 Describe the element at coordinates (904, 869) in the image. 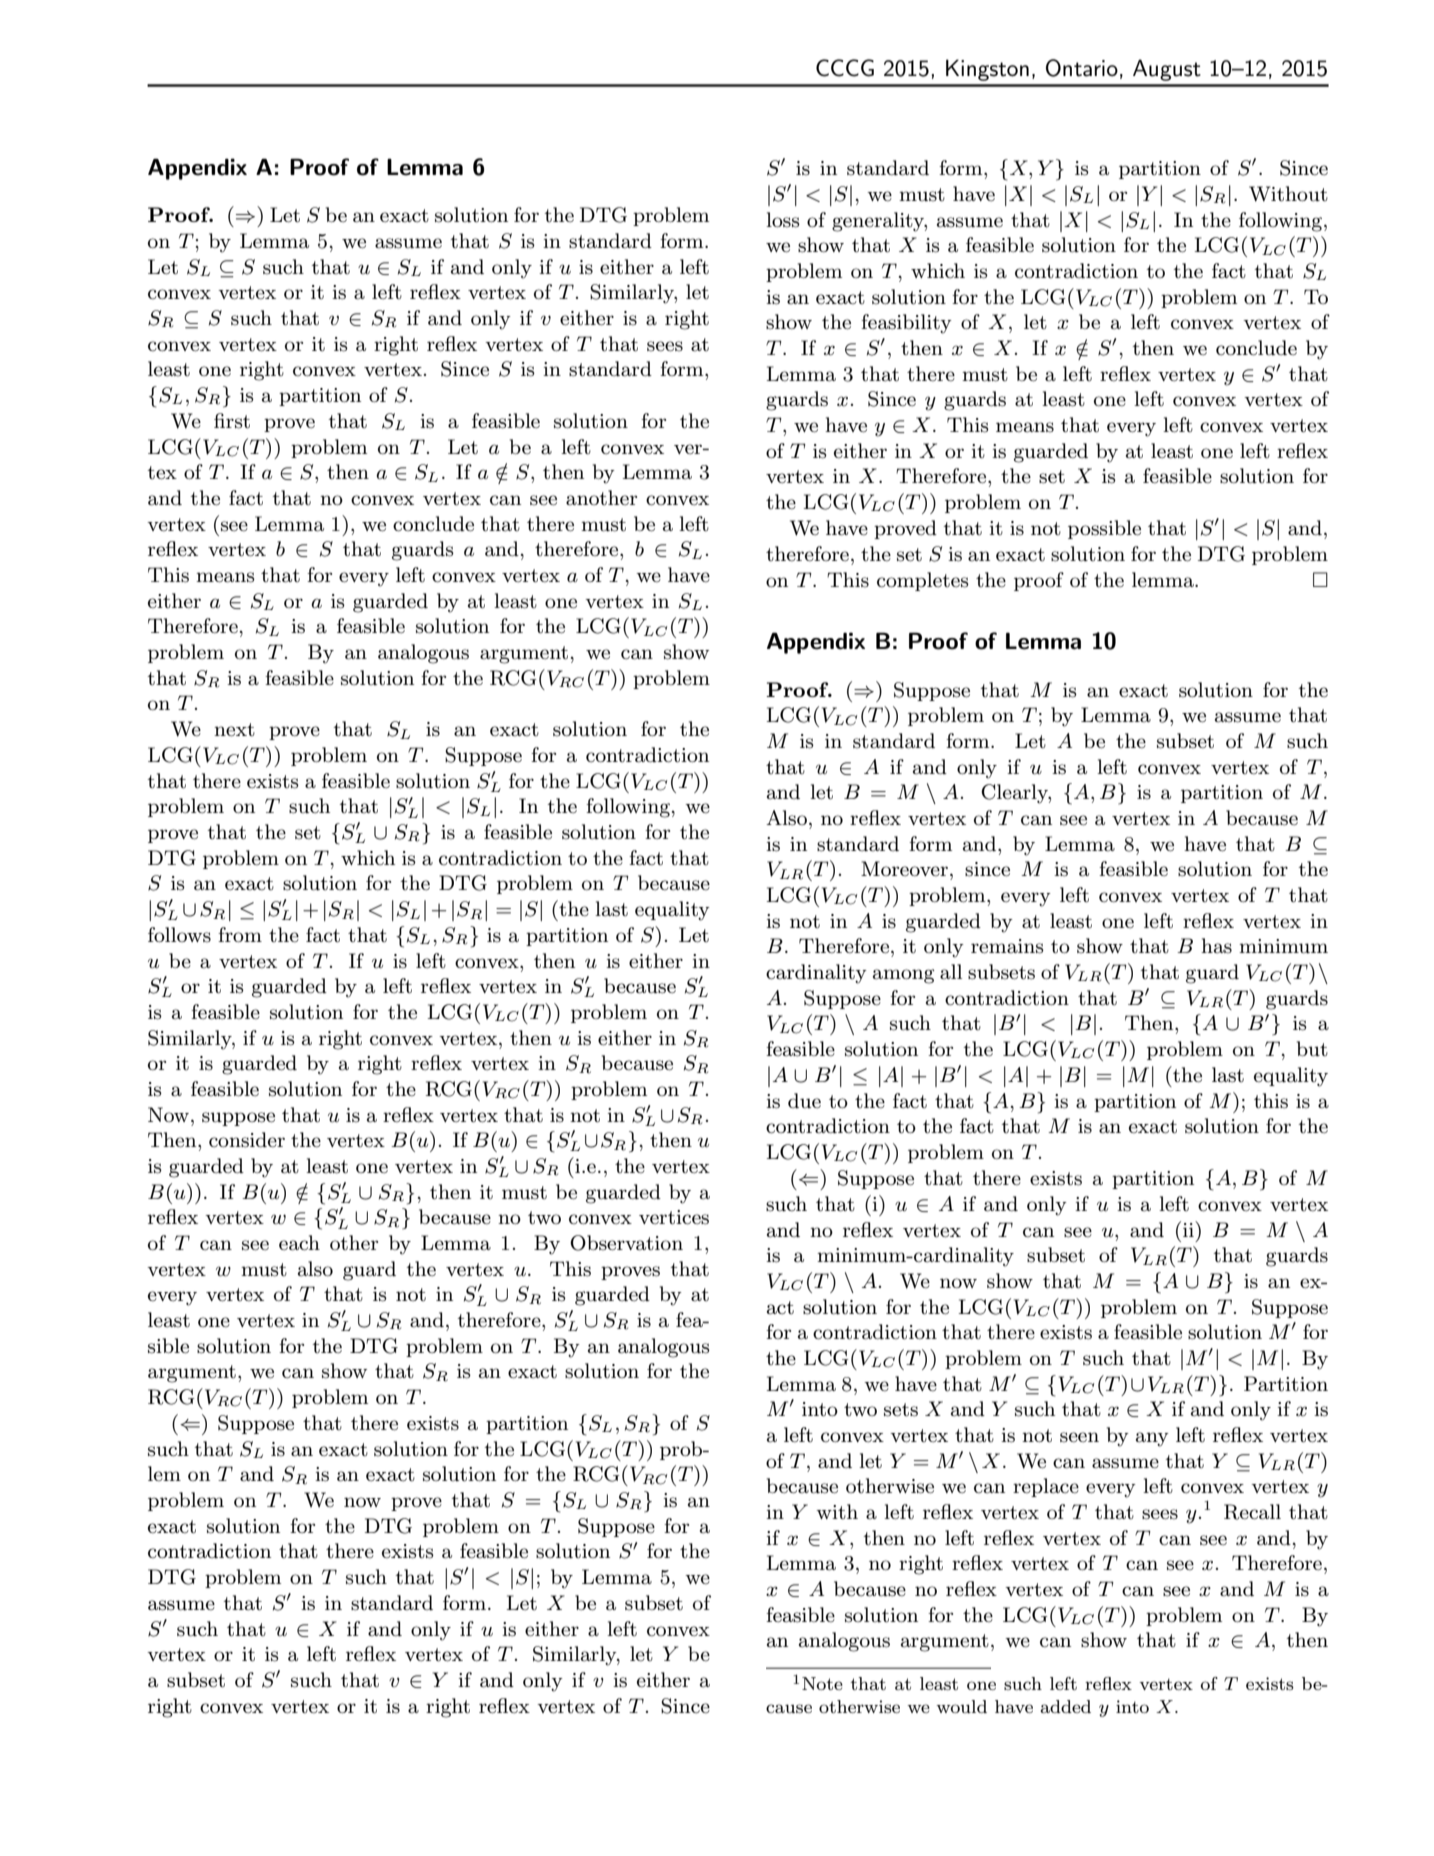

I see `Moreover` at that location.
